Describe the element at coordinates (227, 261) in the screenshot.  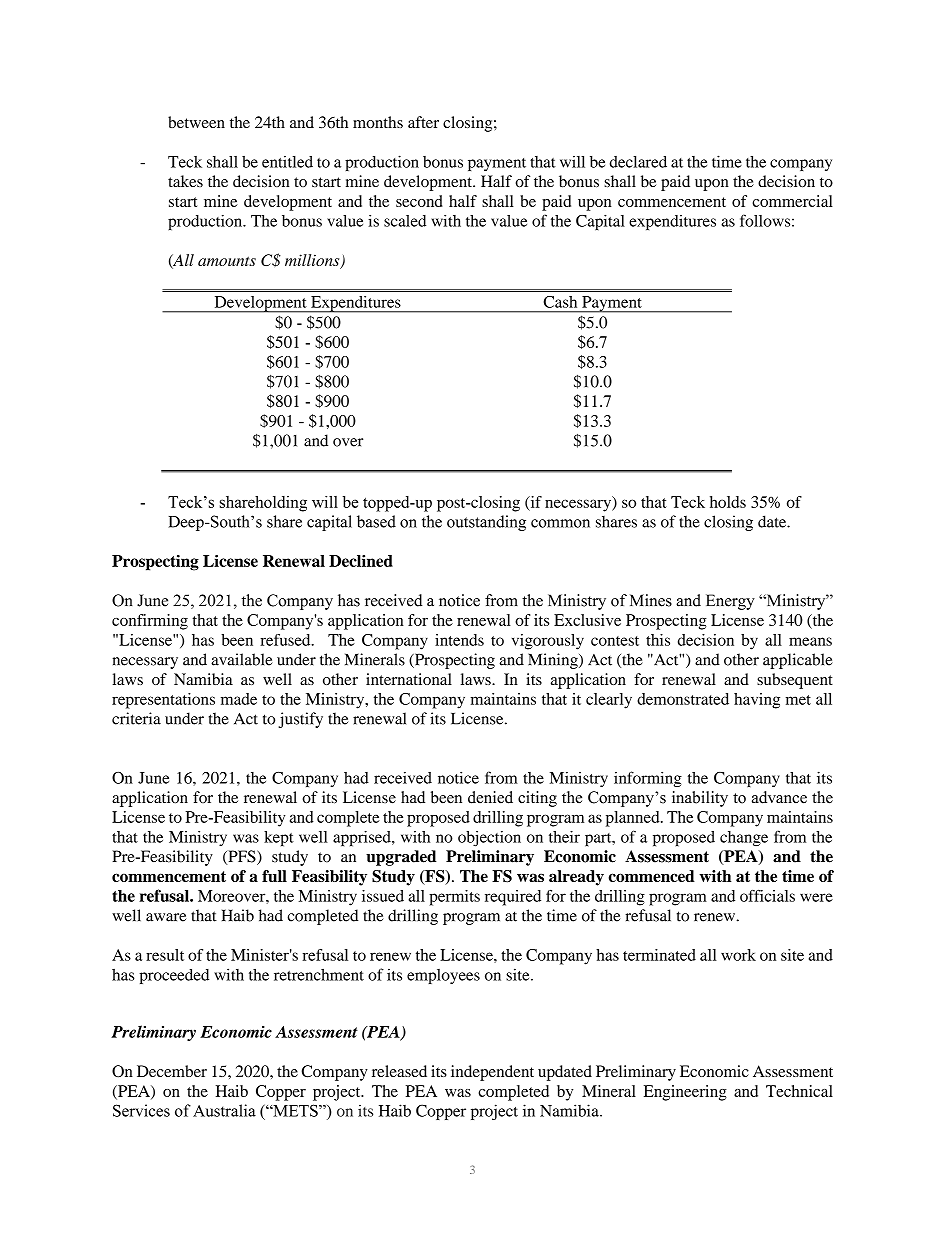
I see `amounts` at that location.
